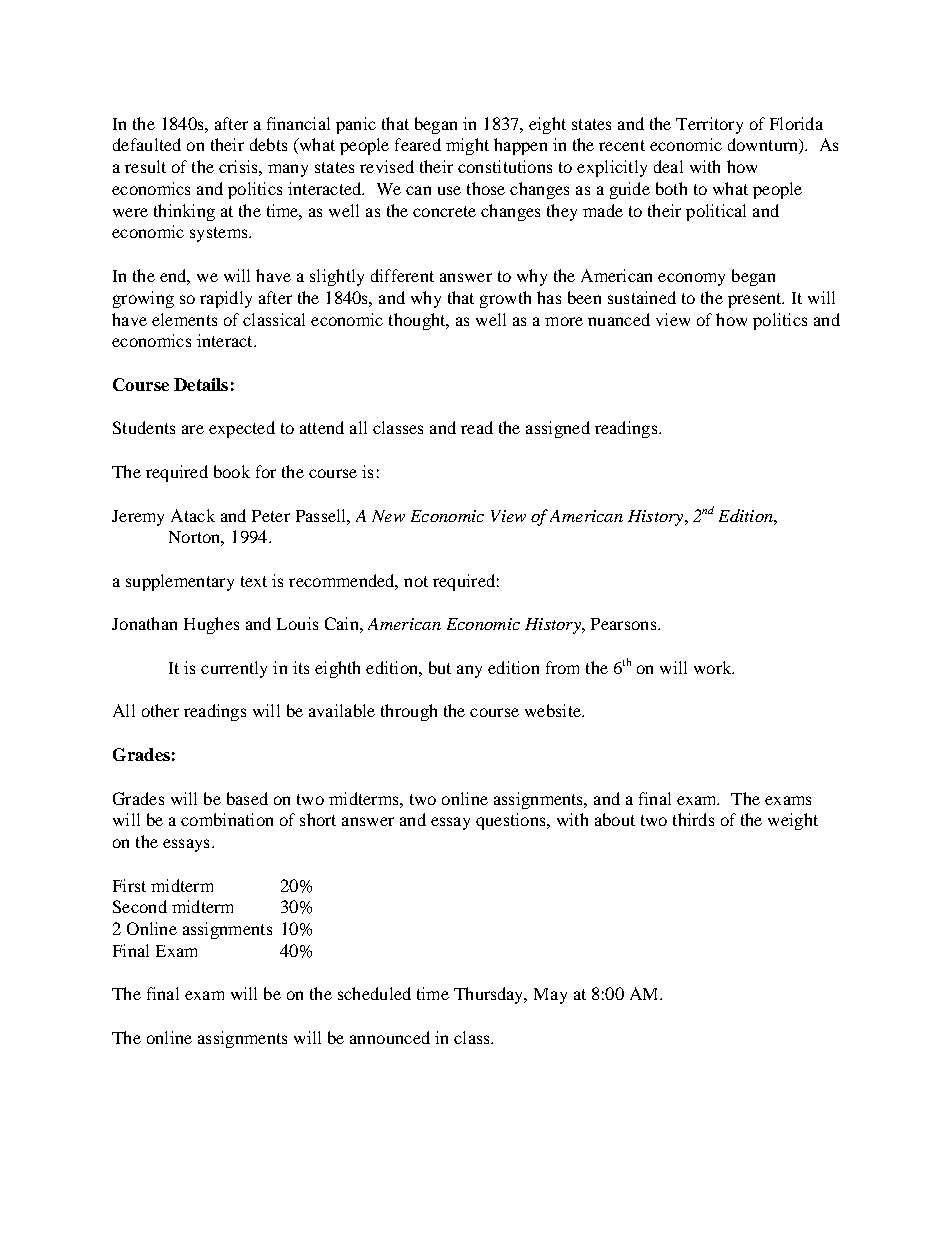 This screenshot has height=1233, width=952. Describe the element at coordinates (268, 144) in the screenshot. I see `debts` at that location.
